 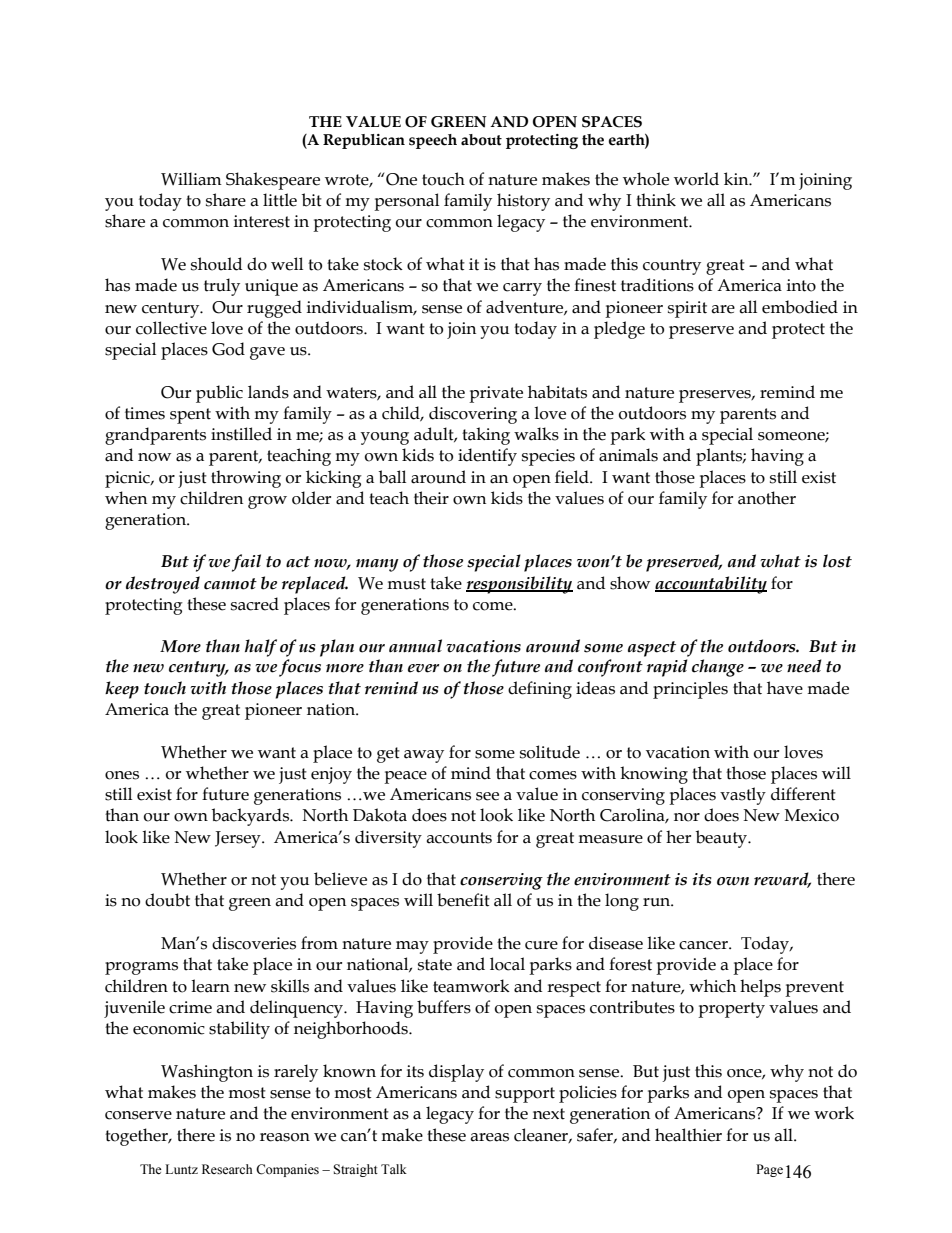 I want to click on another, so click(x=767, y=498).
